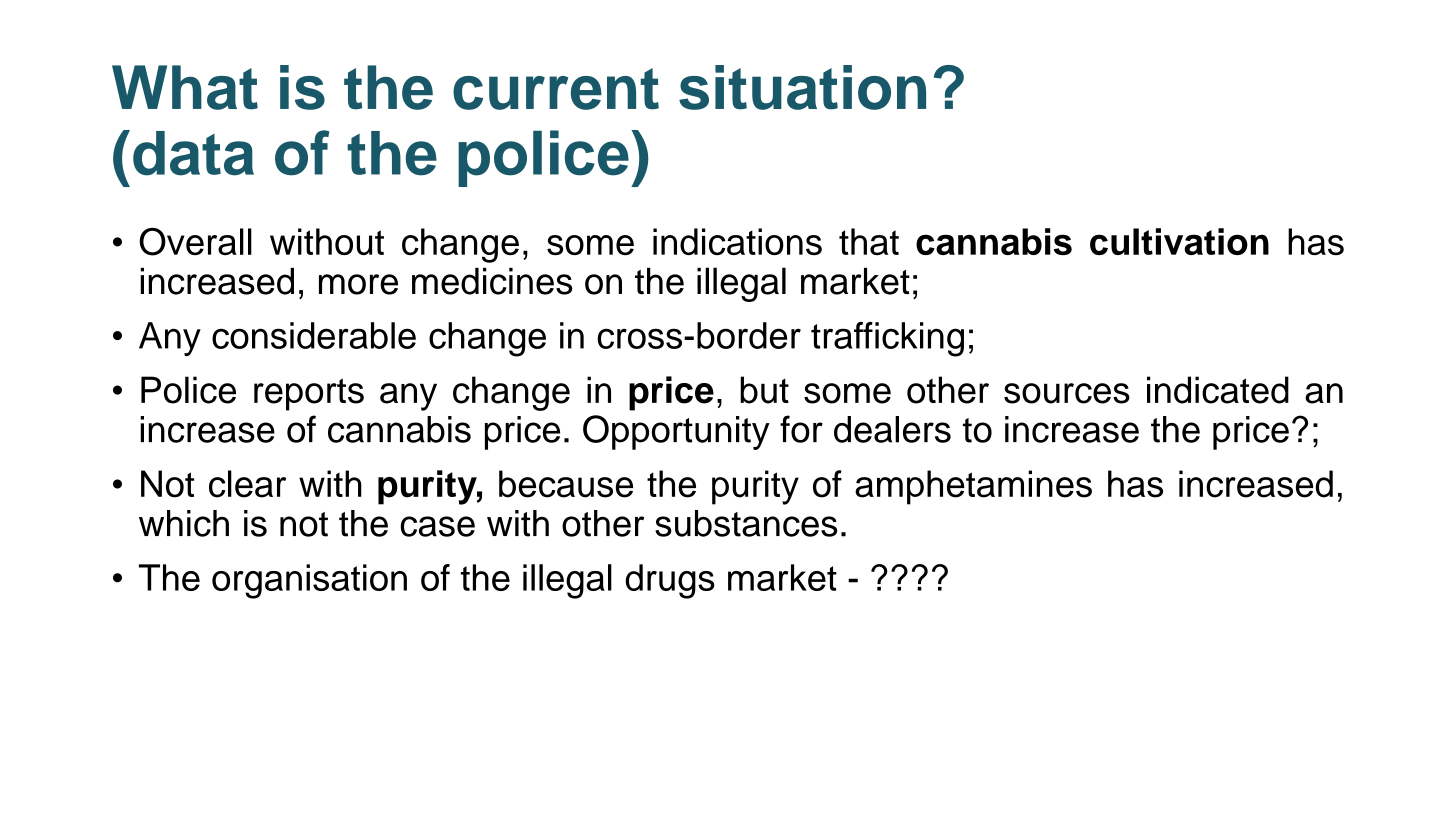  What do you see at coordinates (973, 487) in the image?
I see `amphetamines` at bounding box center [973, 487].
